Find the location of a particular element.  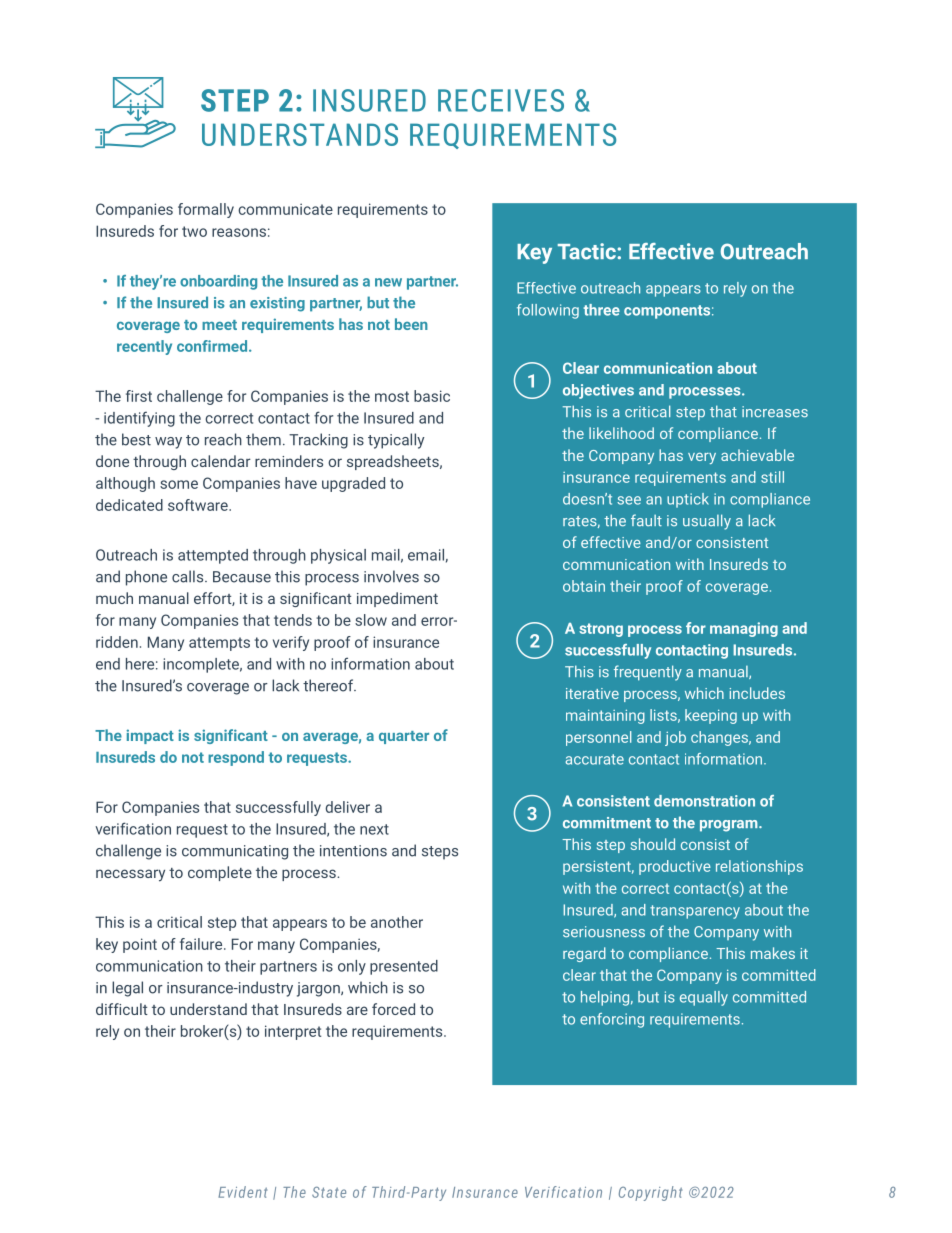

Evident is located at coordinates (242, 1192).
